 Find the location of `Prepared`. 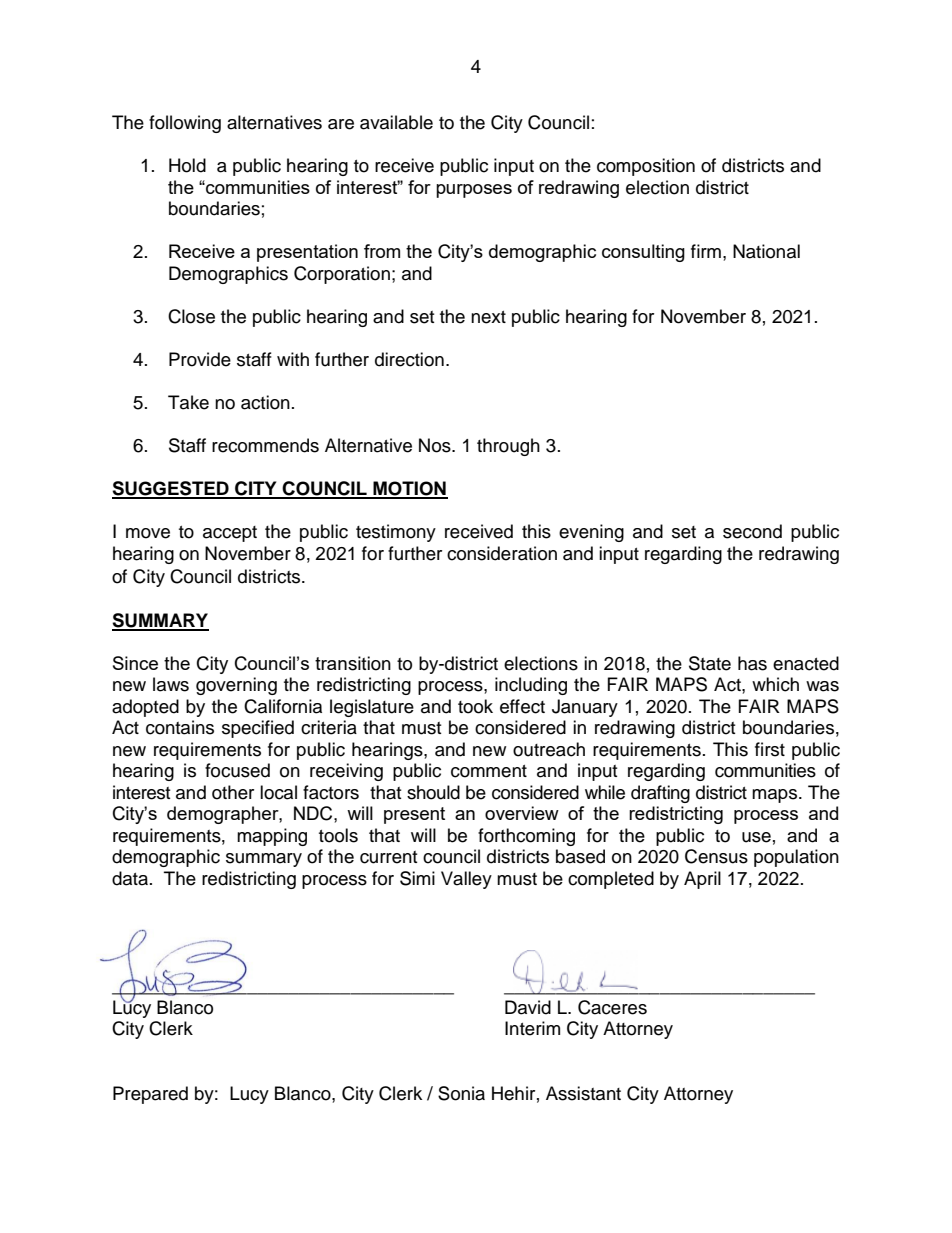

Prepared is located at coordinates (150, 1095).
